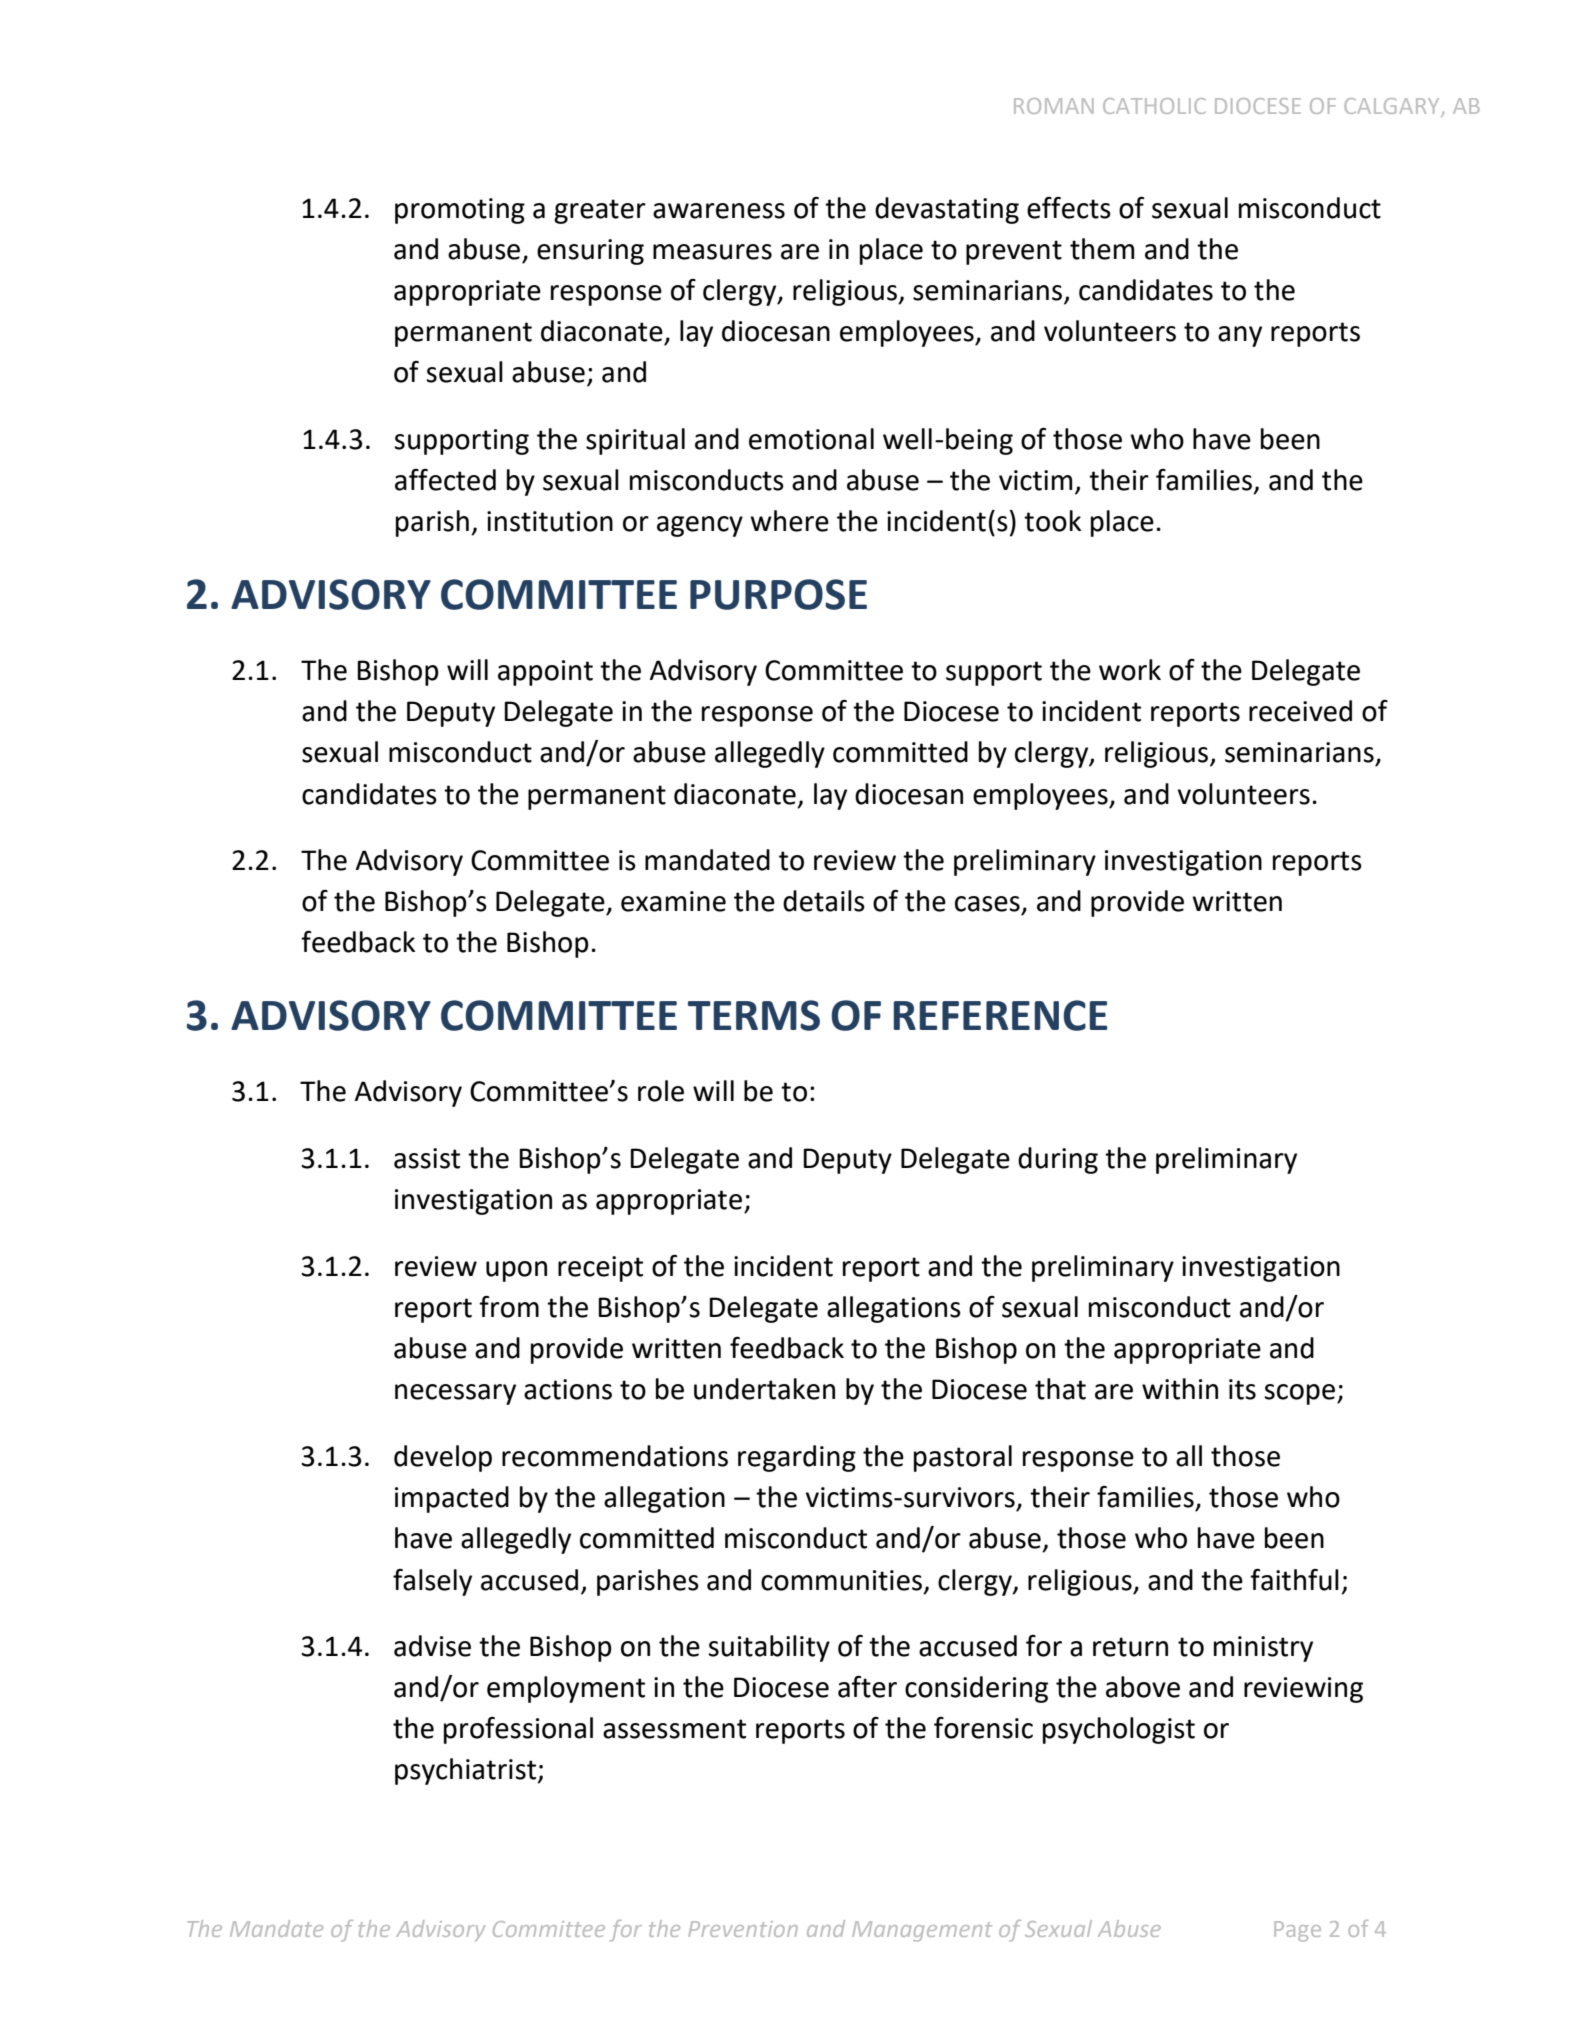  I want to click on devastating, so click(947, 210).
